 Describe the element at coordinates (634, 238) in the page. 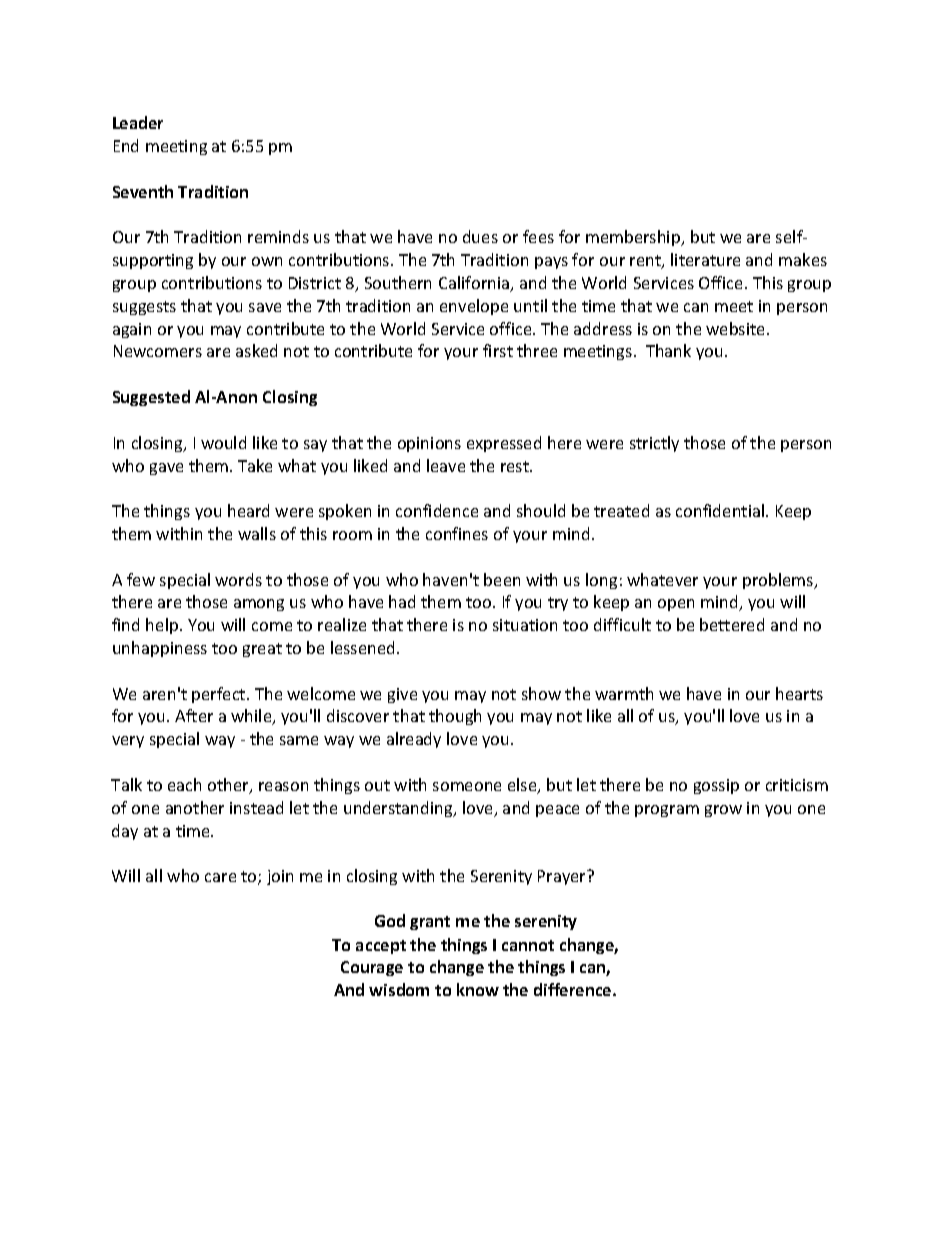

I see `membership` at that location.
